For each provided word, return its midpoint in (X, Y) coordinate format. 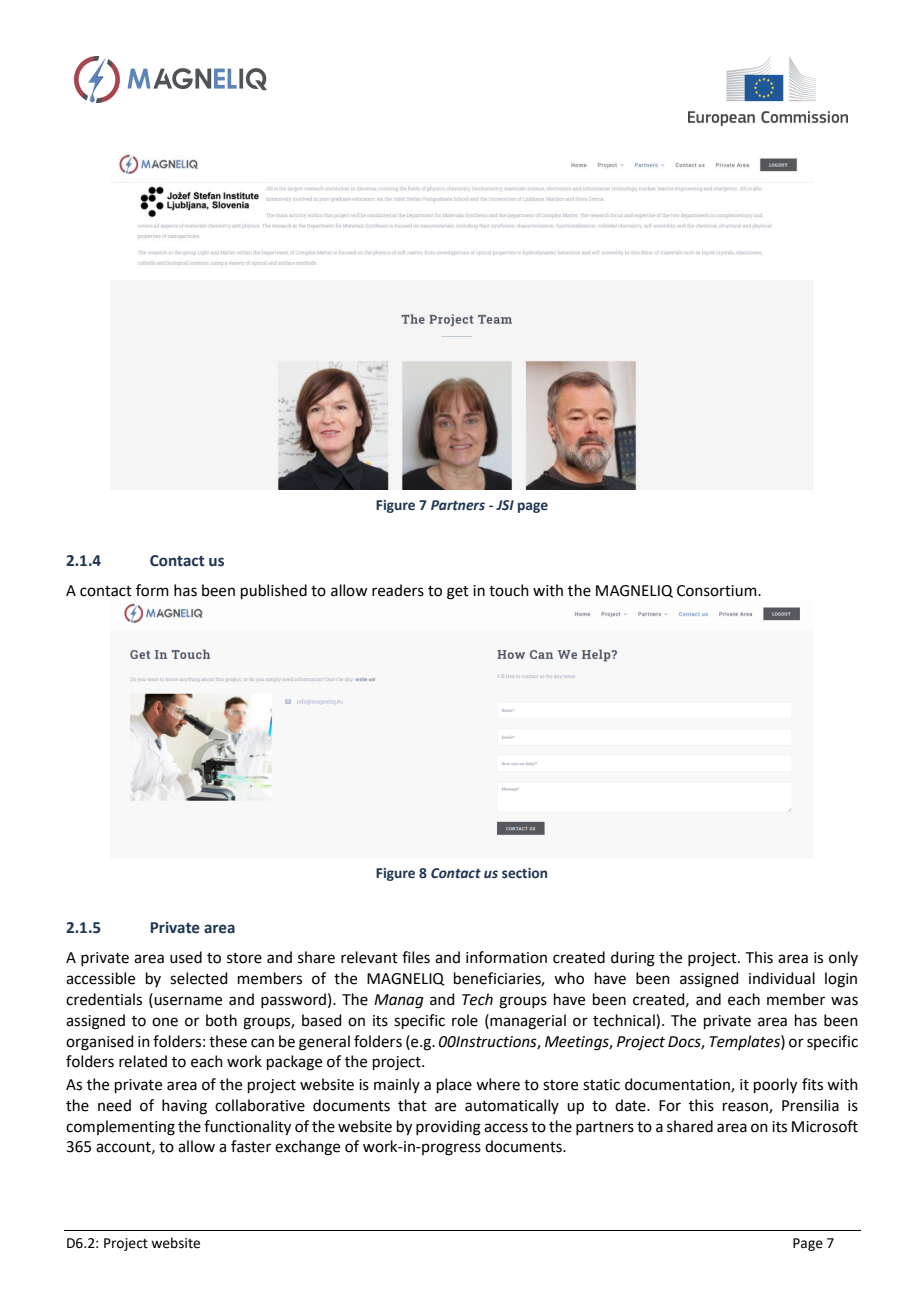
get (458, 593)
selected (199, 978)
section (524, 873)
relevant (369, 957)
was (844, 1001)
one (165, 1022)
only (843, 958)
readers (398, 590)
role (465, 1020)
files (416, 957)
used (186, 957)
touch (509, 590)
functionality (247, 1128)
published (274, 591)
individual (782, 978)
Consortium (718, 591)
